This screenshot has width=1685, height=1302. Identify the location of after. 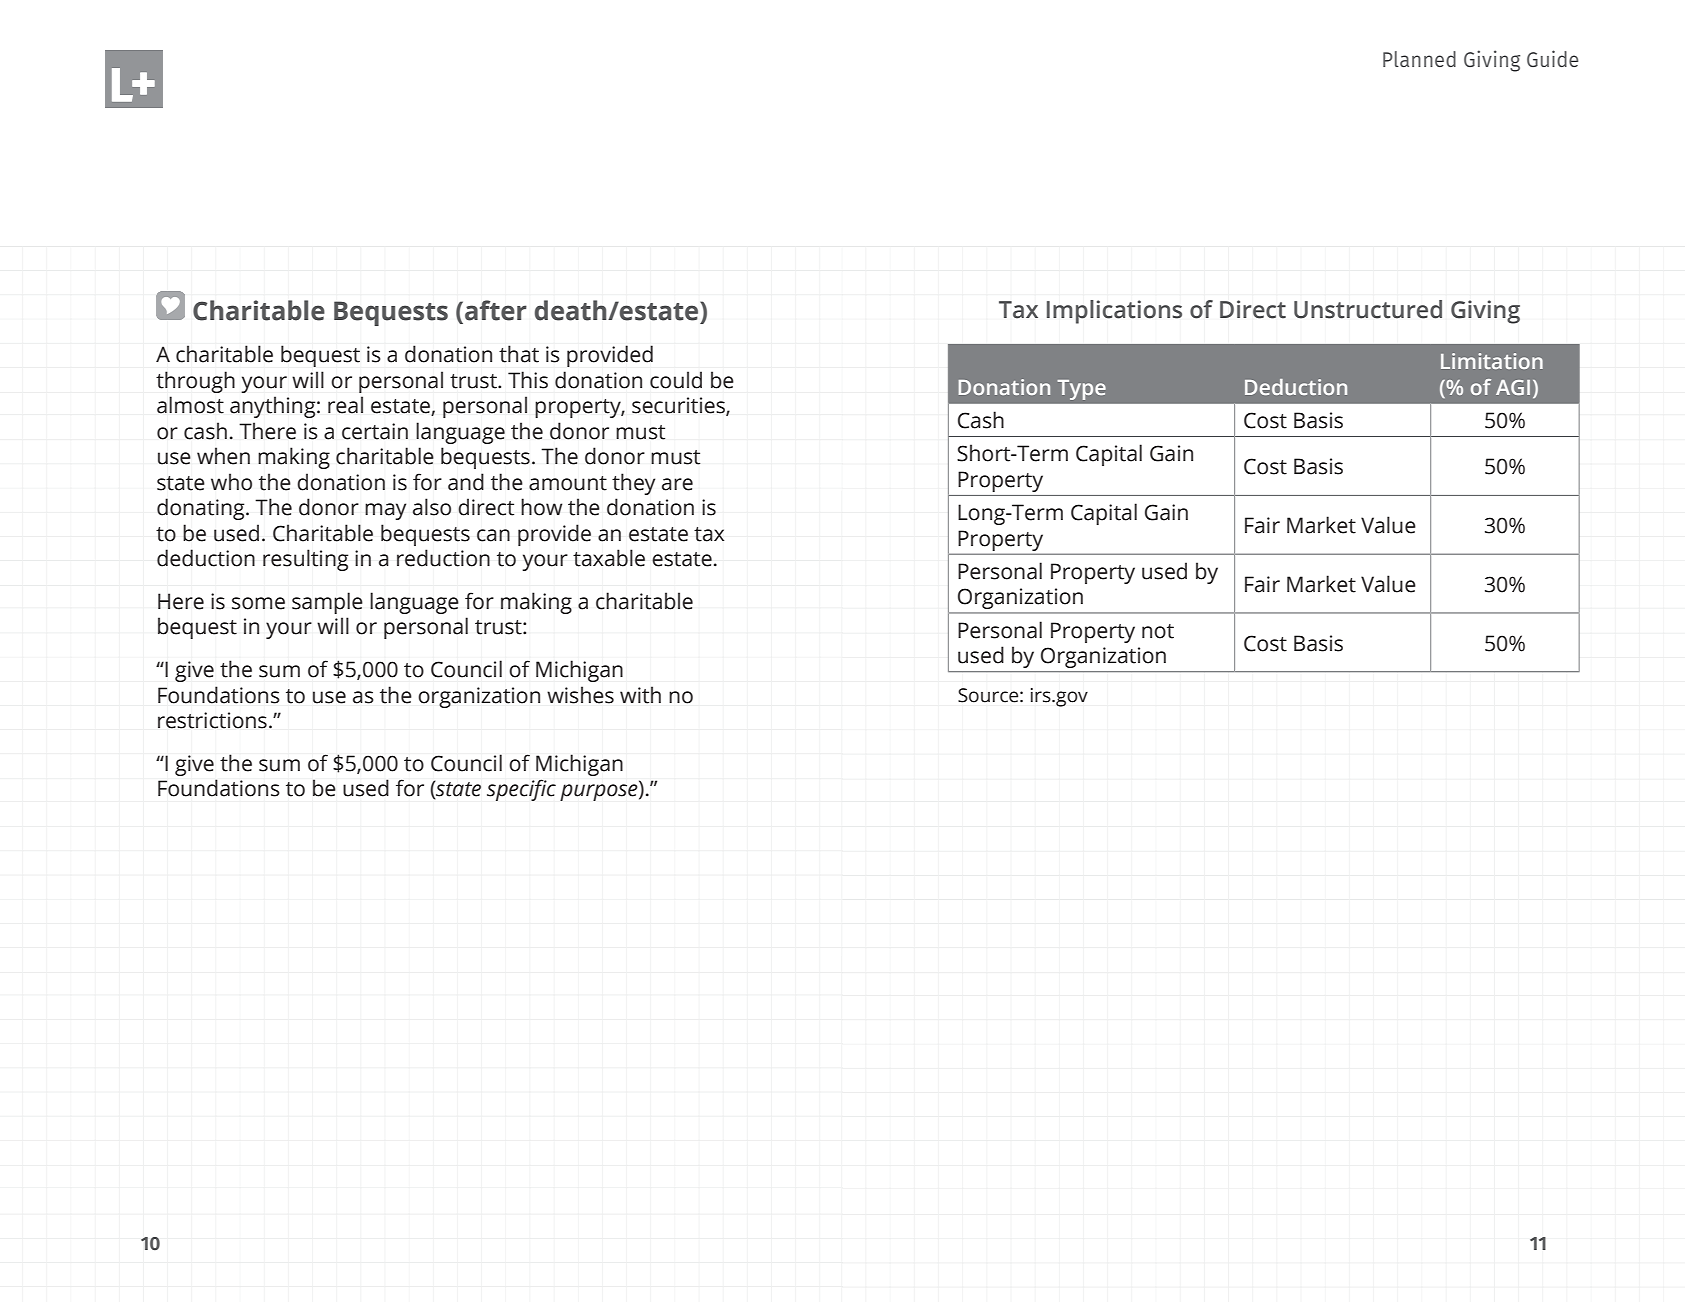
(496, 310).
